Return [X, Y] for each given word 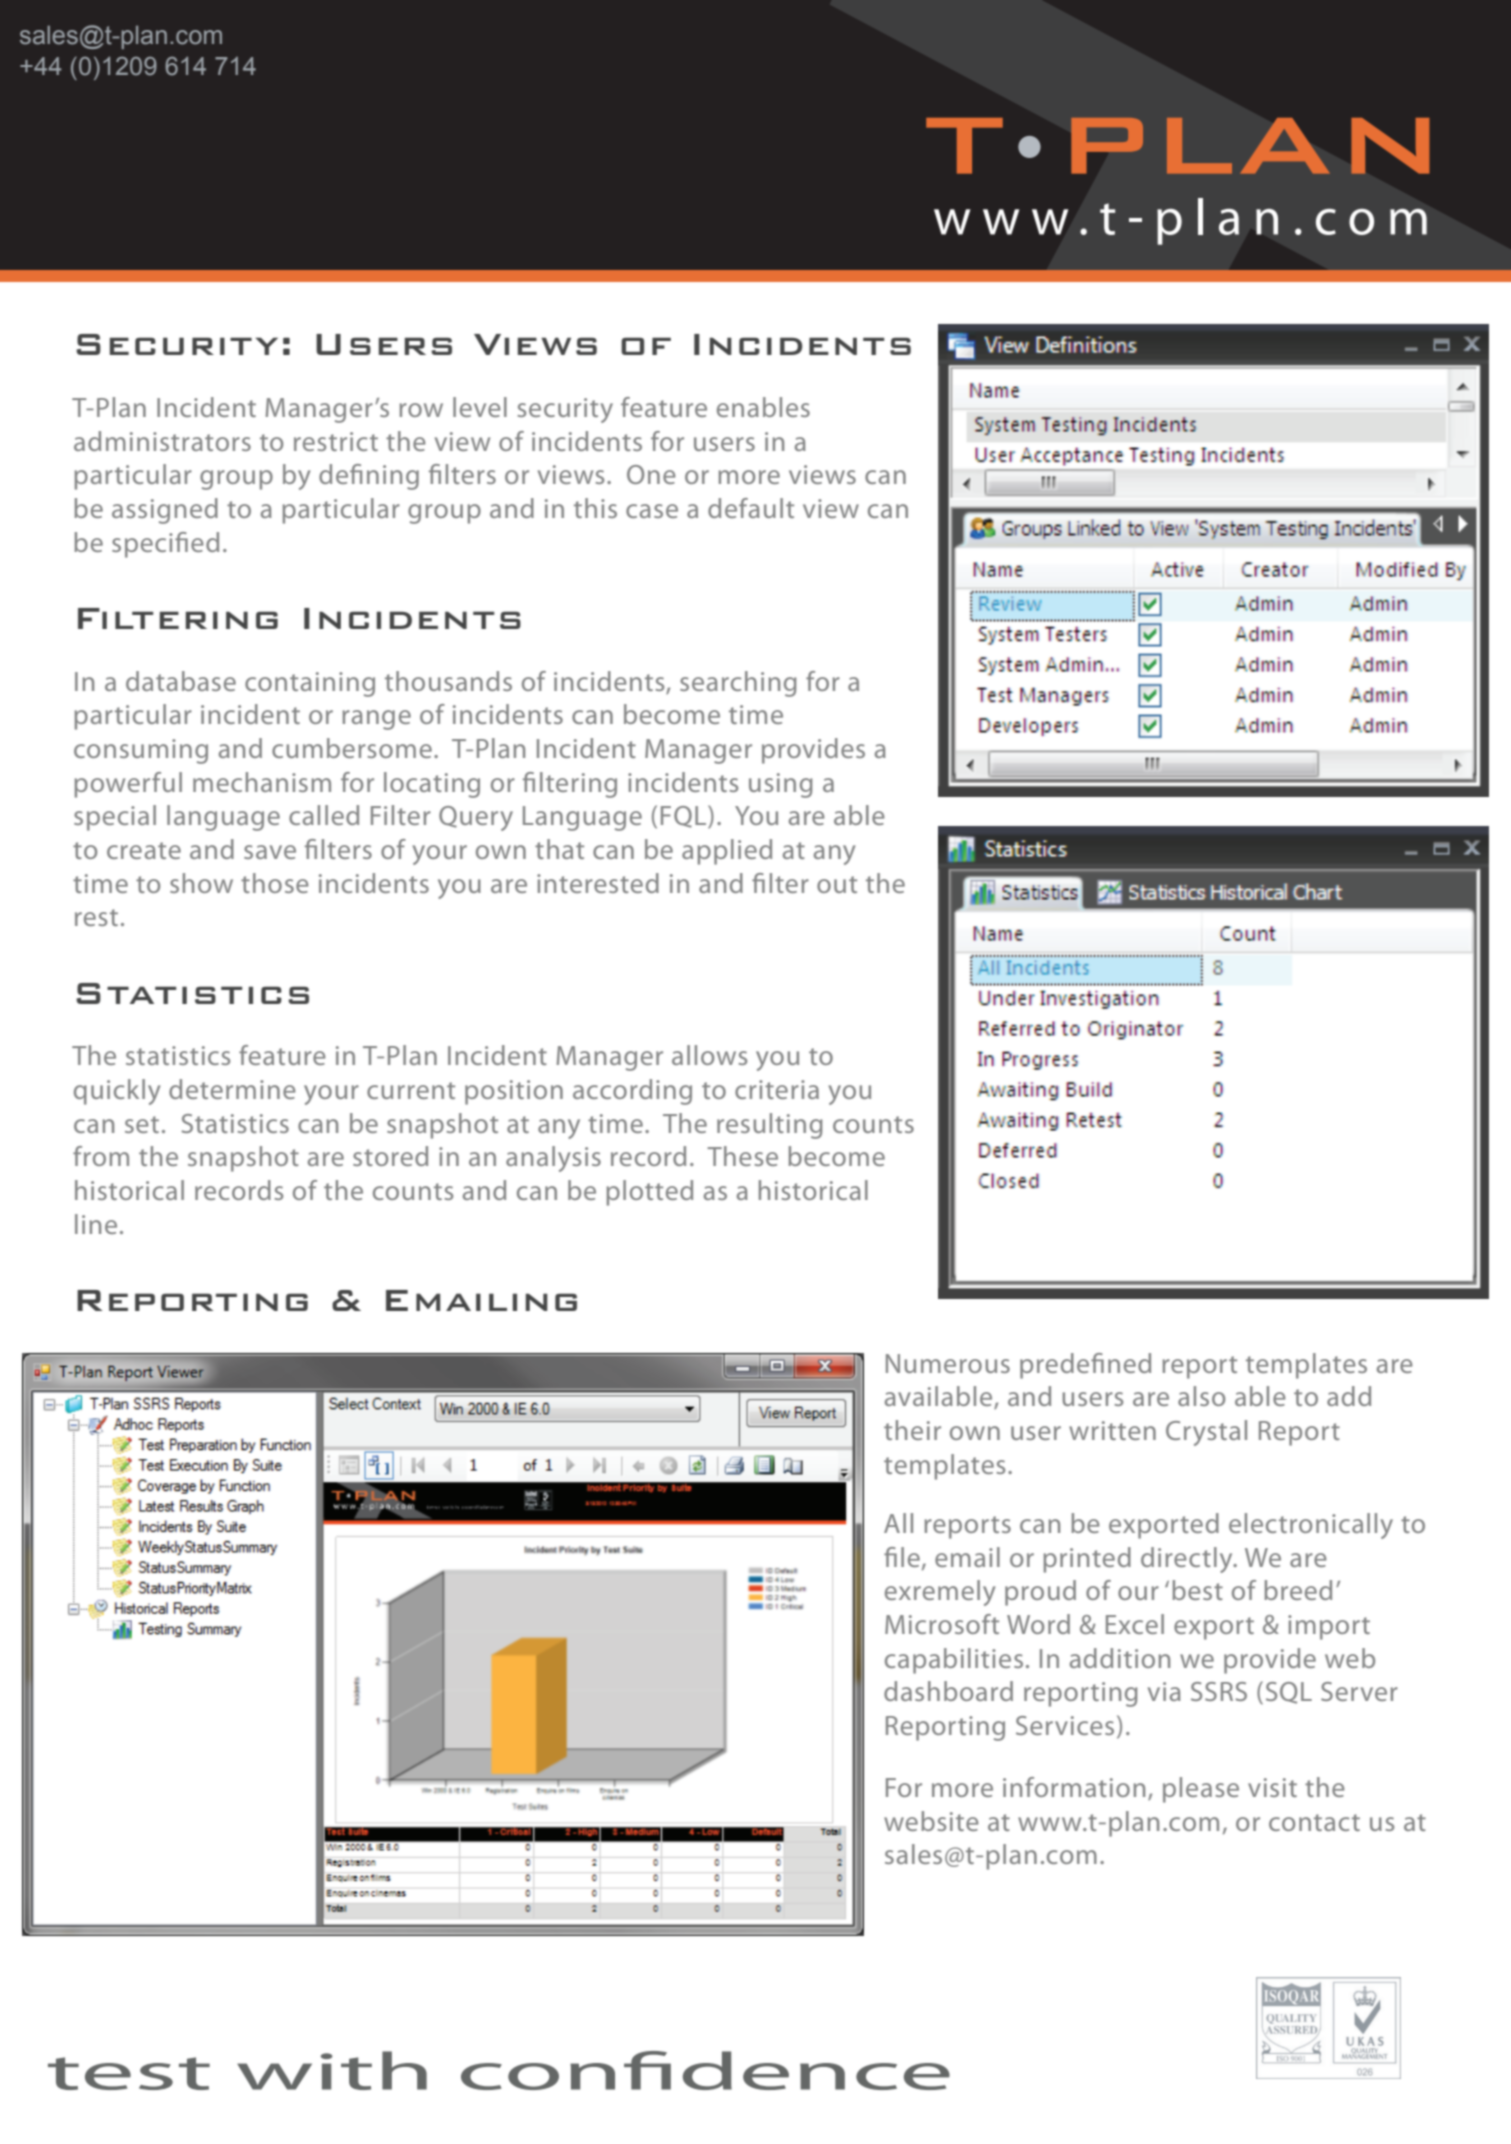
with [332, 2070]
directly [1188, 1560]
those [275, 883]
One [651, 474]
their [912, 1430]
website [931, 1821]
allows [709, 1055]
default [751, 508]
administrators [162, 441]
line [96, 1224]
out [837, 884]
